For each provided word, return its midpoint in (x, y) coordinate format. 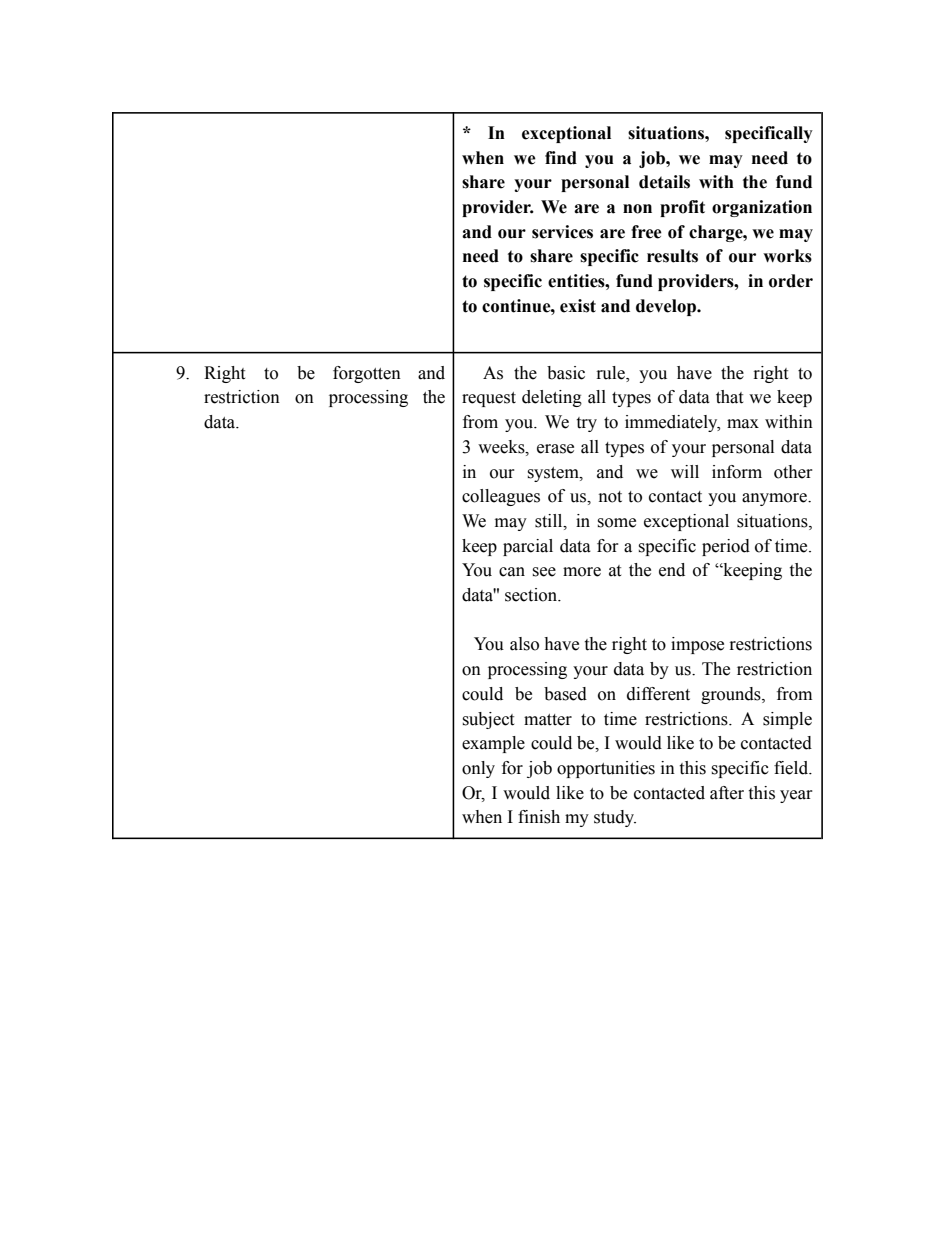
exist (578, 306)
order (791, 281)
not (610, 497)
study (615, 818)
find (561, 158)
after (727, 793)
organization (762, 208)
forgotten (367, 374)
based (565, 694)
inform (737, 472)
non (637, 209)
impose (697, 645)
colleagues (501, 497)
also (524, 644)
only (478, 769)
